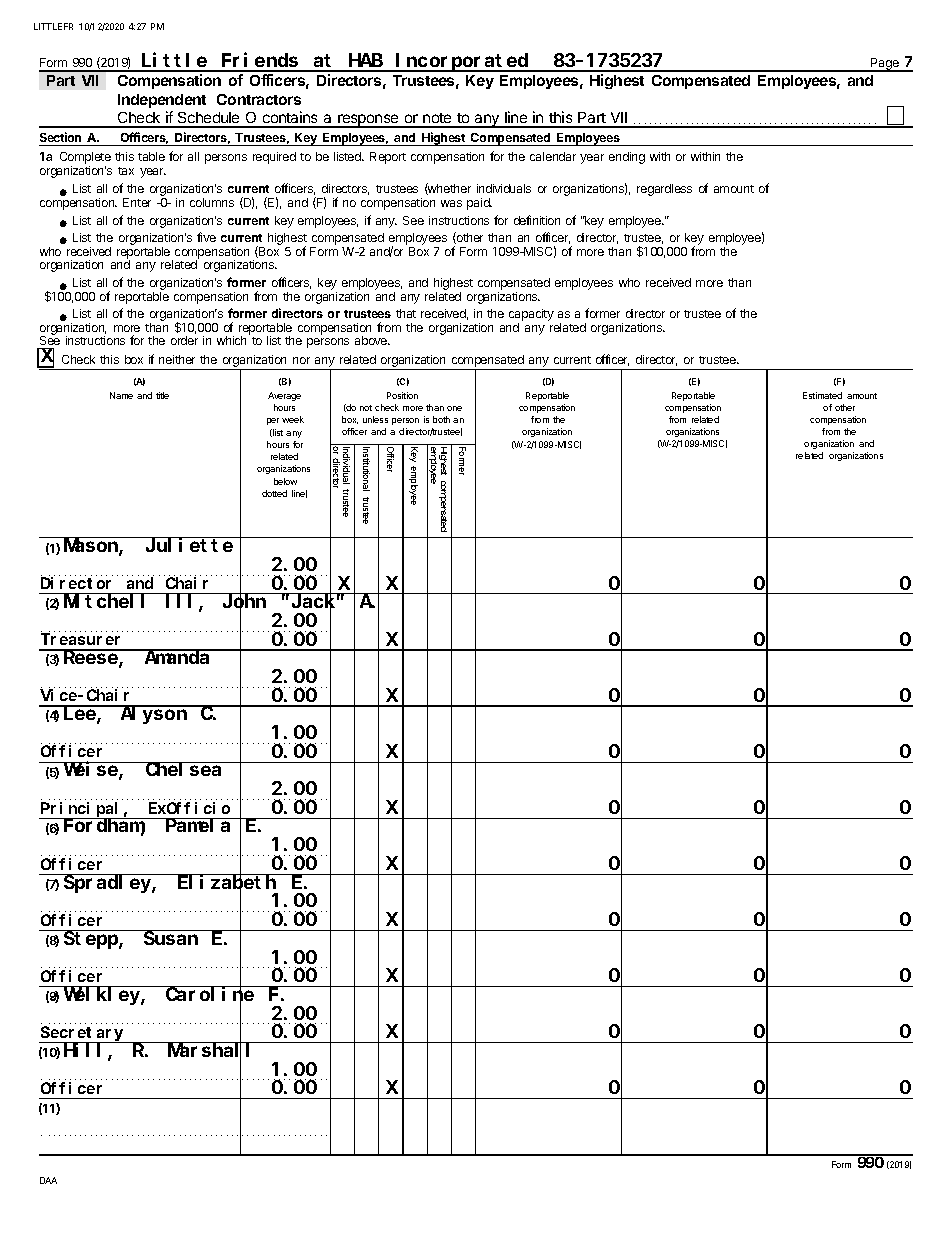 This screenshot has height=1233, width=952. What do you see at coordinates (454, 408) in the screenshot?
I see `one` at bounding box center [454, 408].
